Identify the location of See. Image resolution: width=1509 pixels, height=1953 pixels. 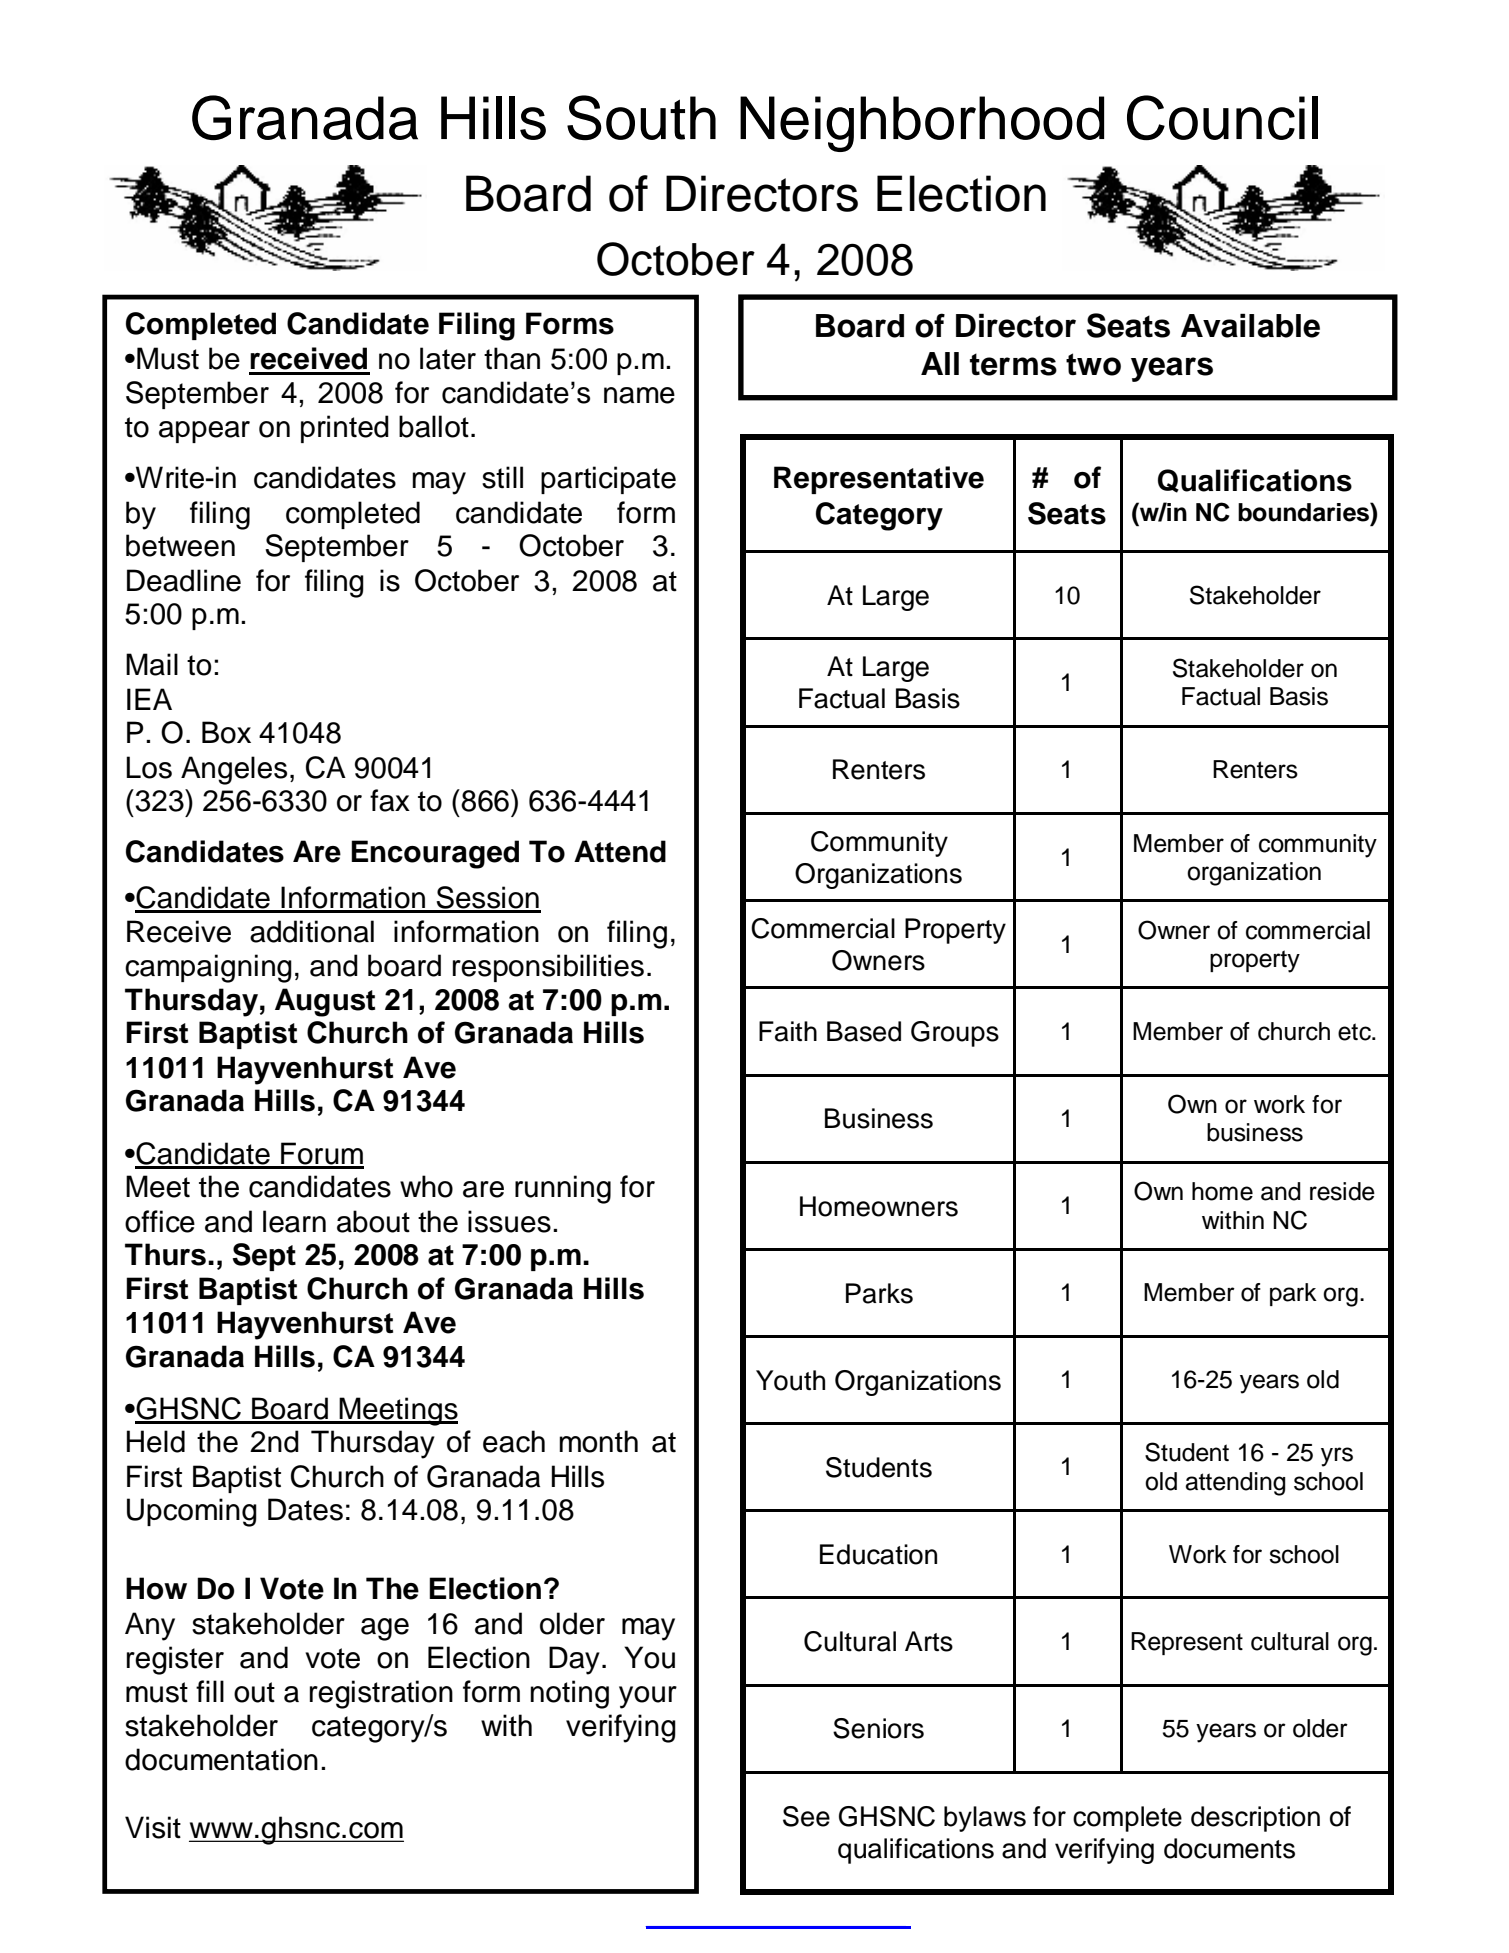
(806, 1816).
